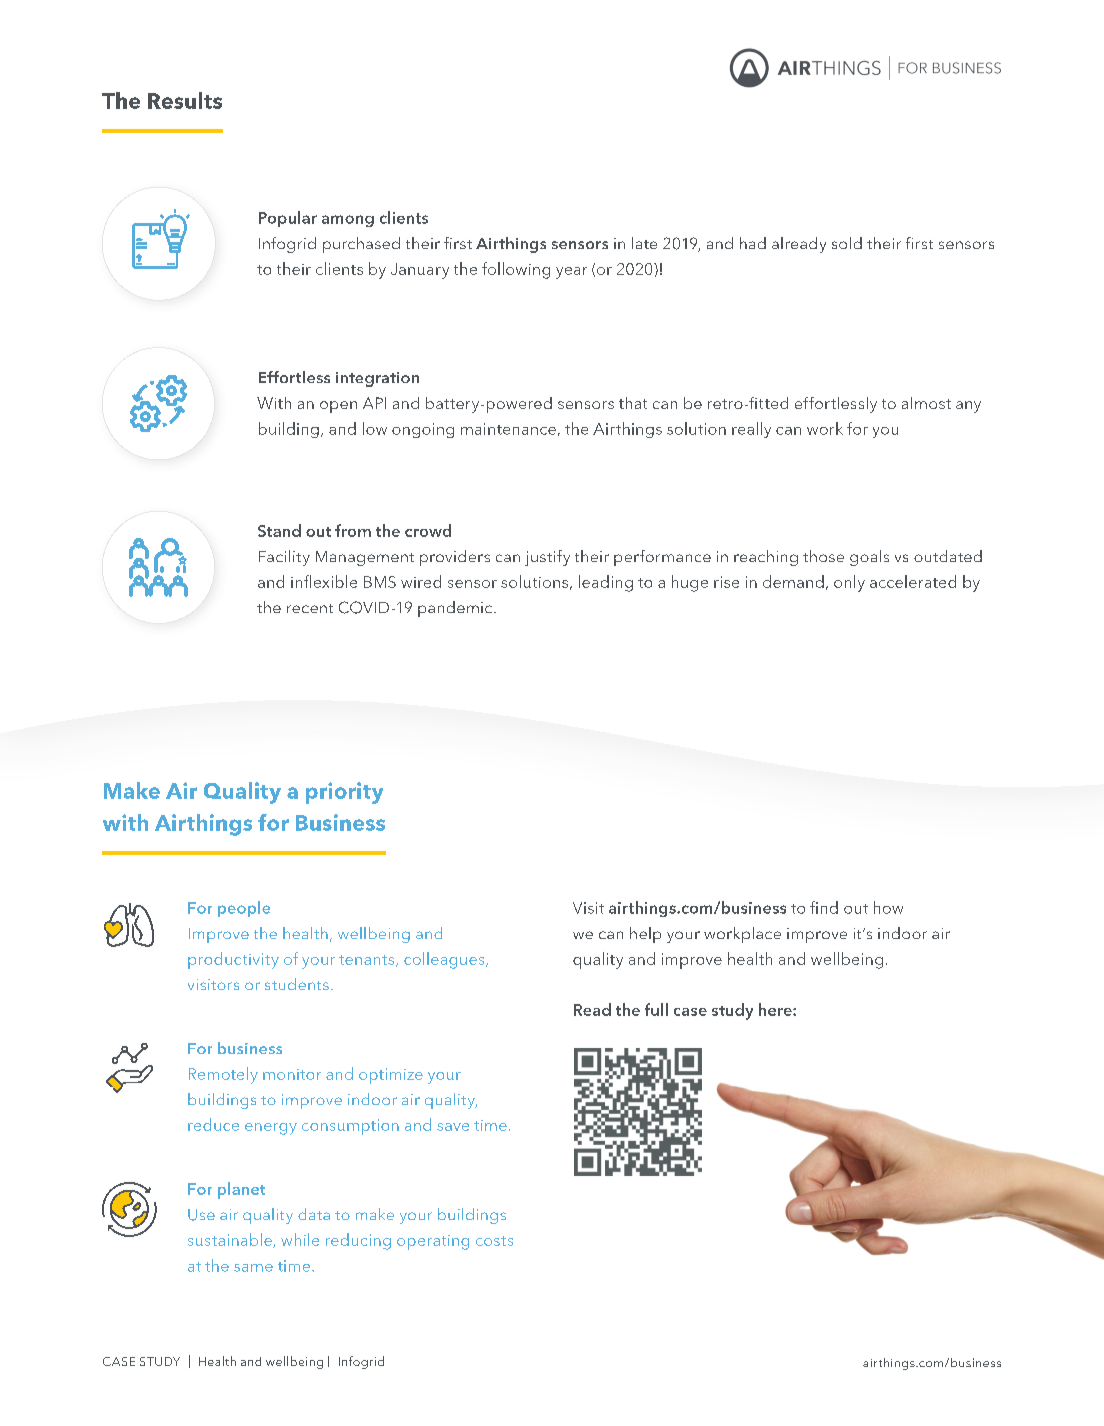  What do you see at coordinates (344, 793) in the document?
I see `priority` at bounding box center [344, 793].
